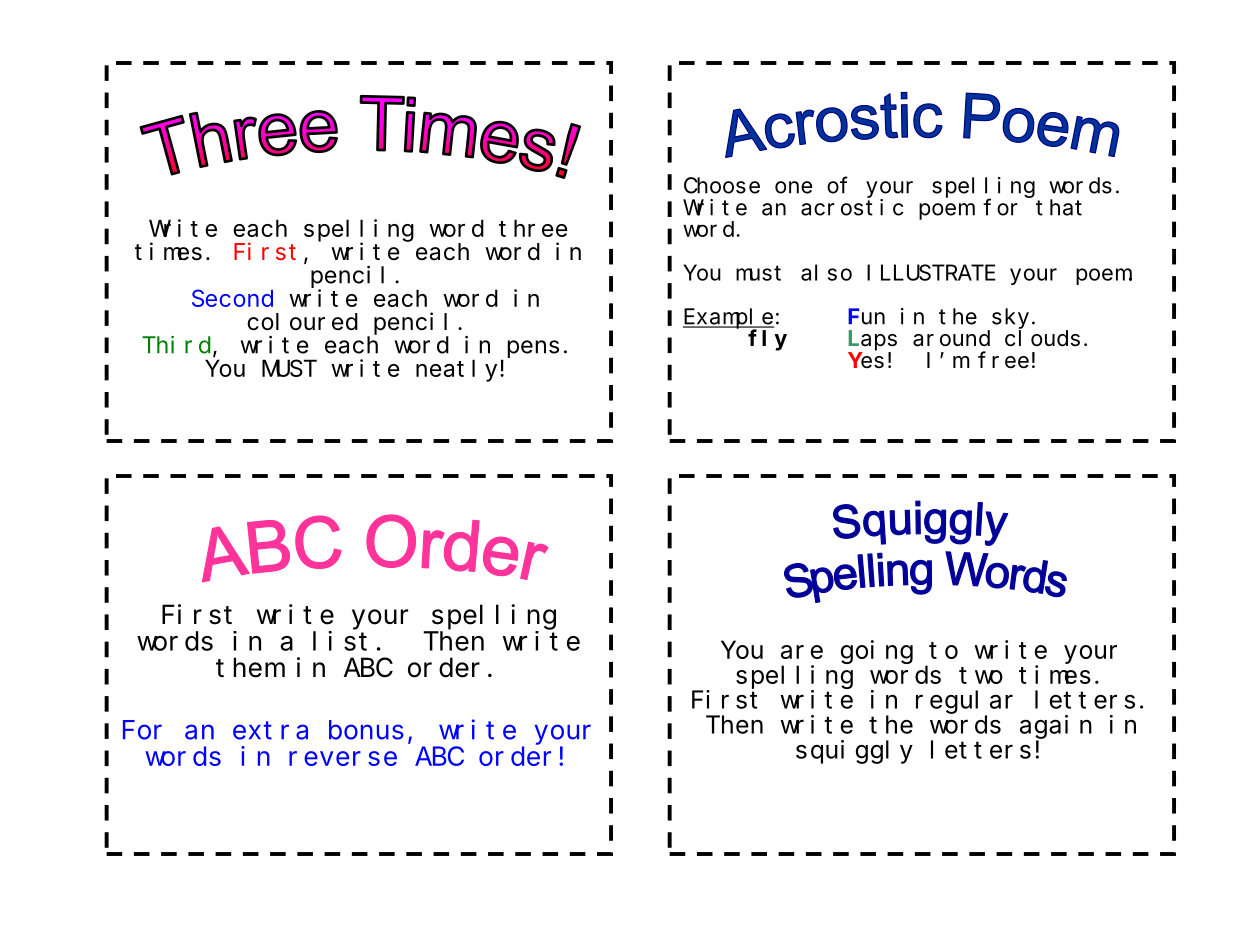  Describe the element at coordinates (1056, 727) in the screenshot. I see `again` at that location.
